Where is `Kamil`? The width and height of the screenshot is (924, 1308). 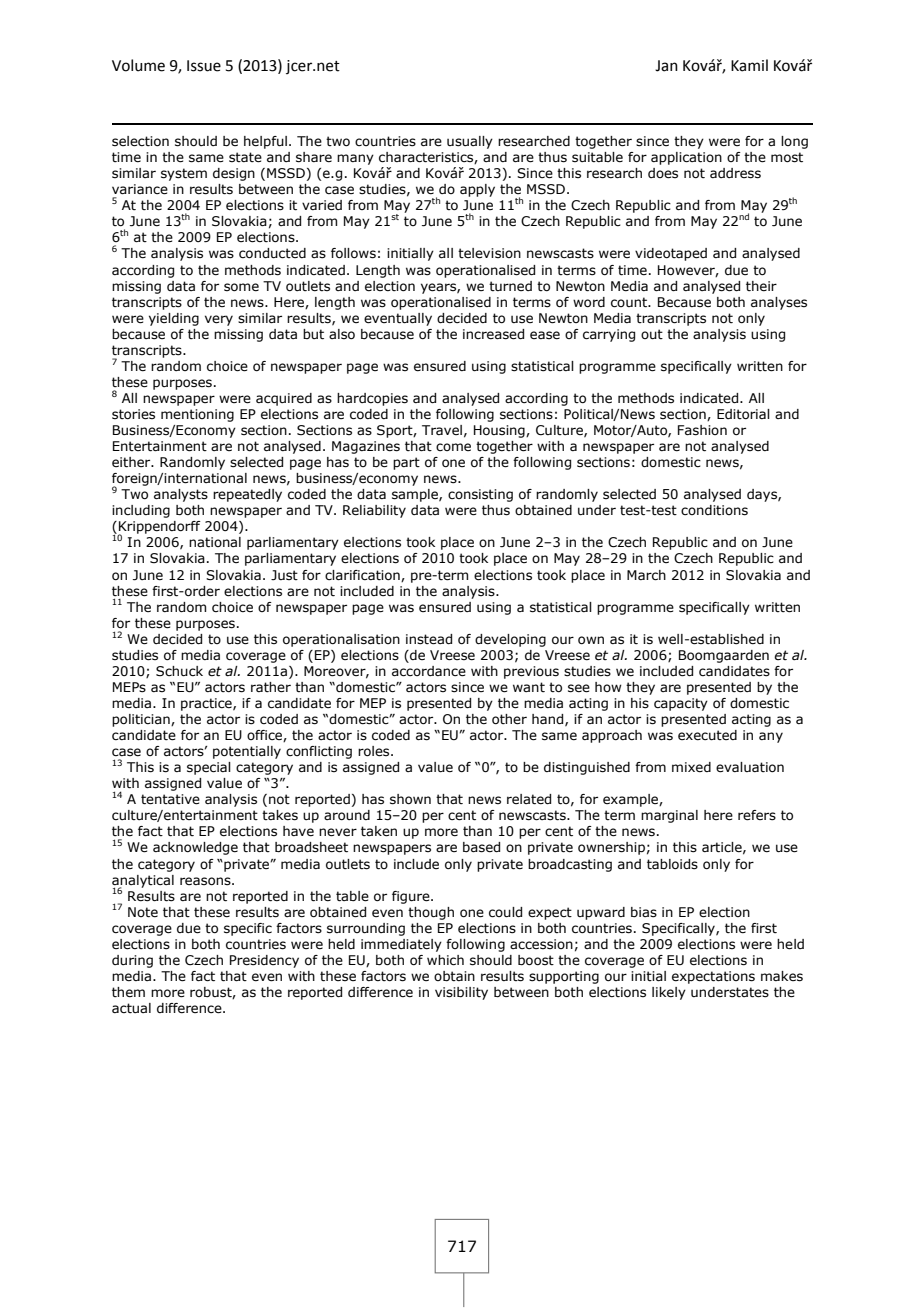
Kamil is located at coordinates (749, 65).
